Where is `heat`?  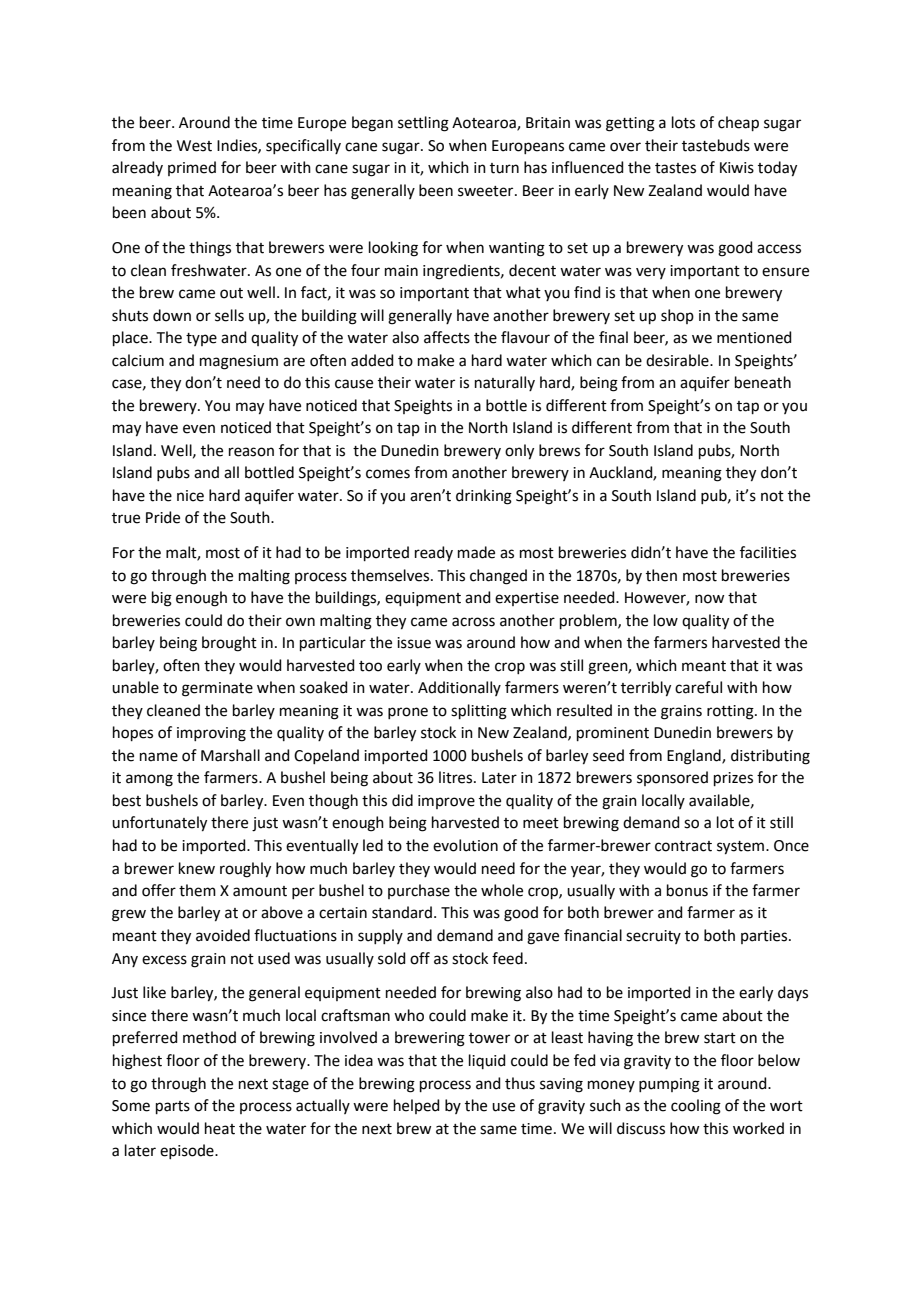
heat is located at coordinates (220, 1128).
